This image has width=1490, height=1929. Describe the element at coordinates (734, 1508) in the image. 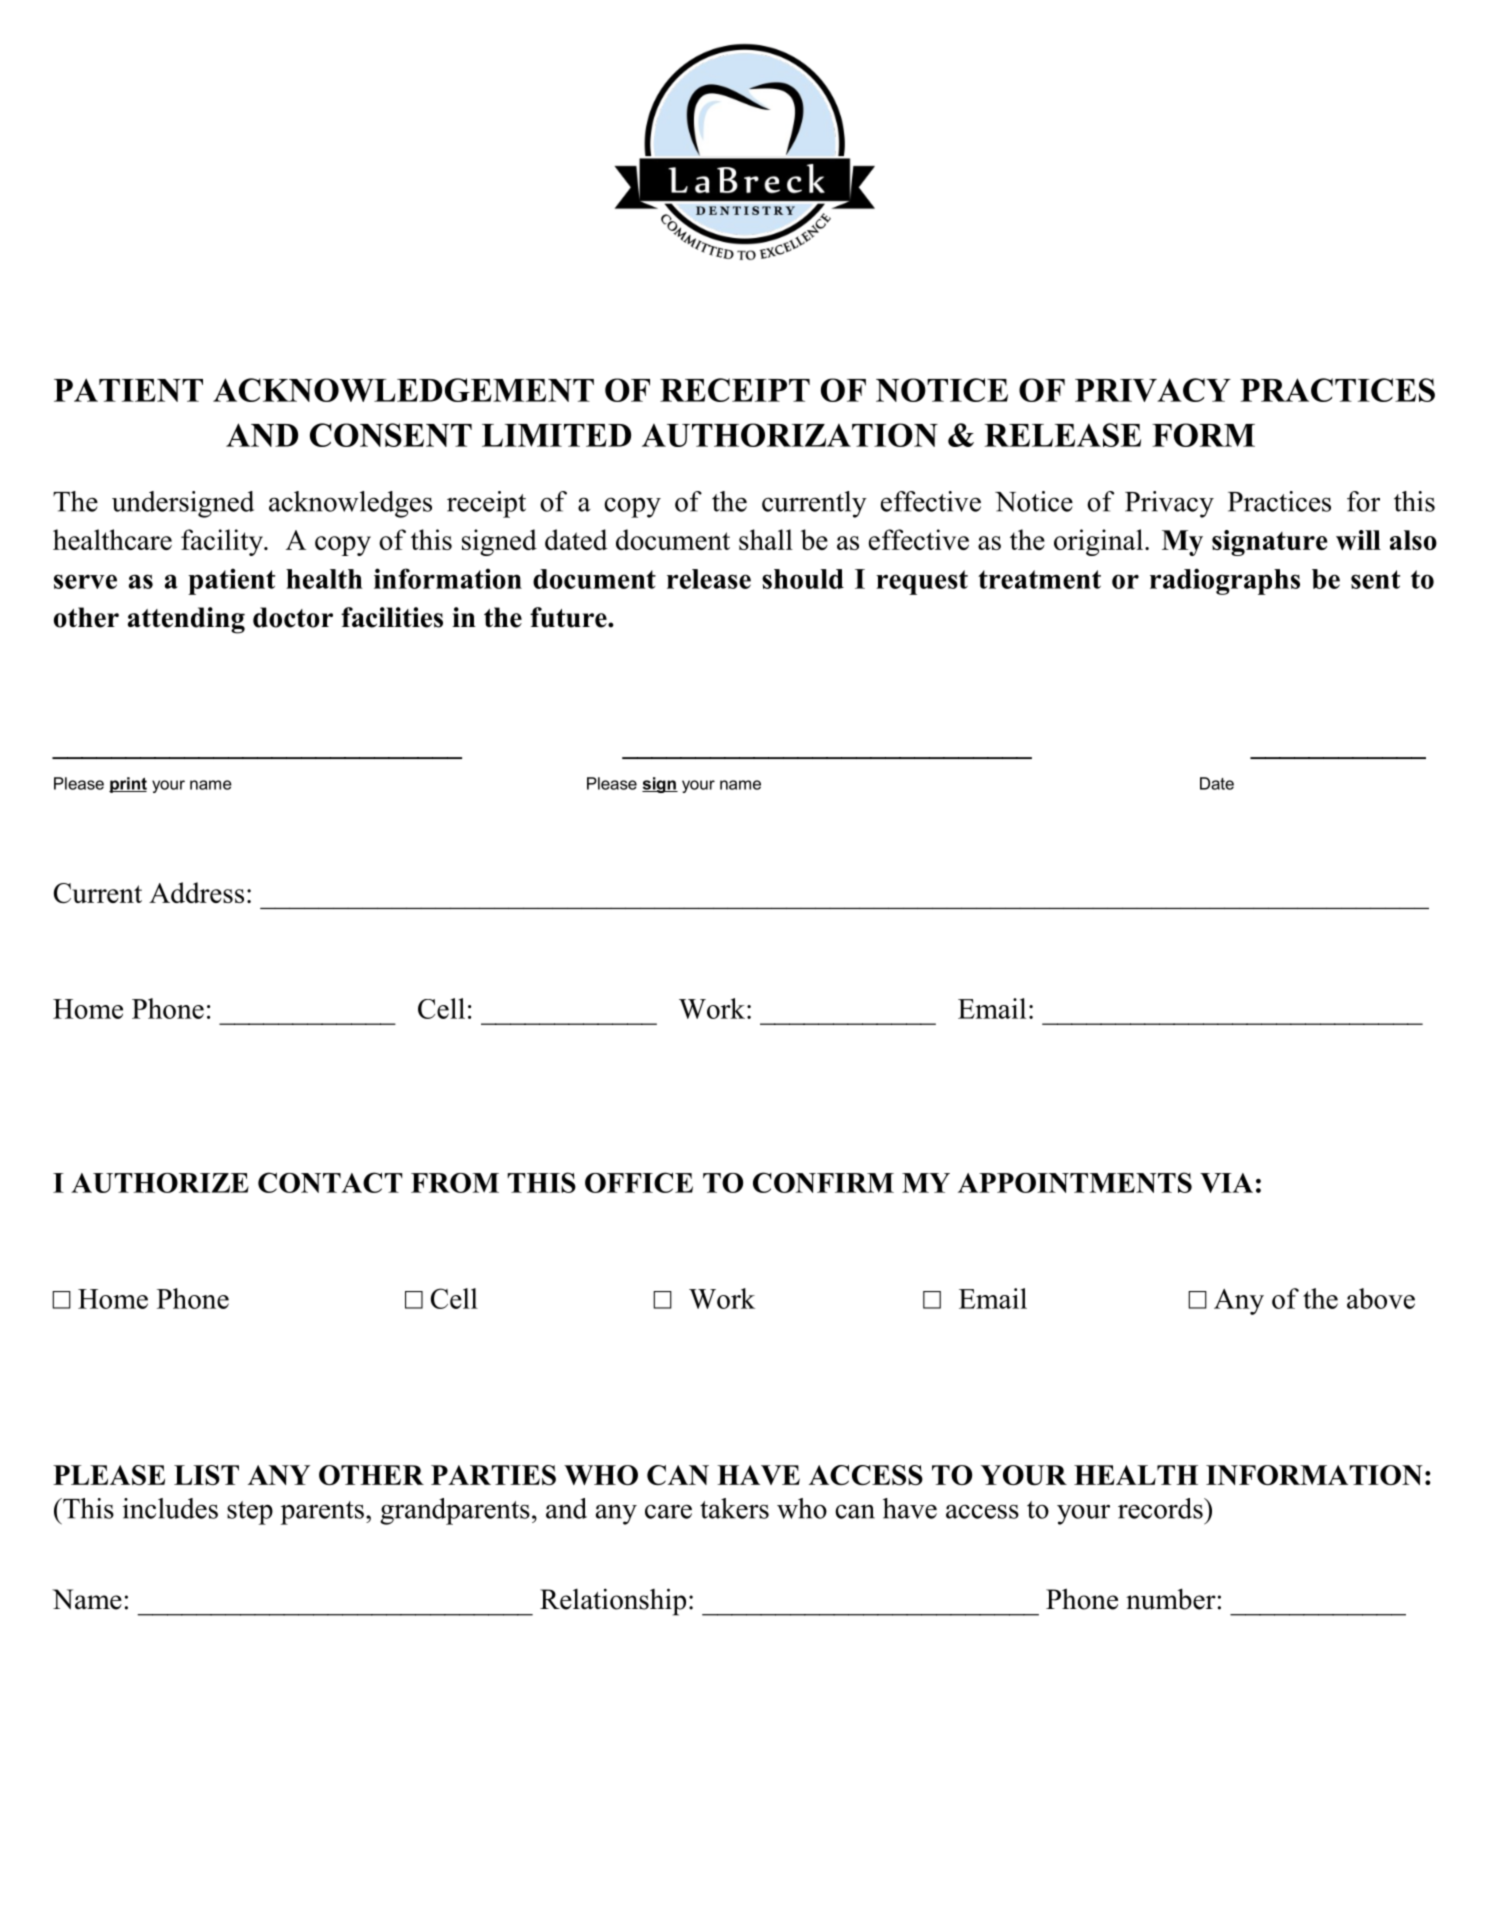

I see `takers` at that location.
